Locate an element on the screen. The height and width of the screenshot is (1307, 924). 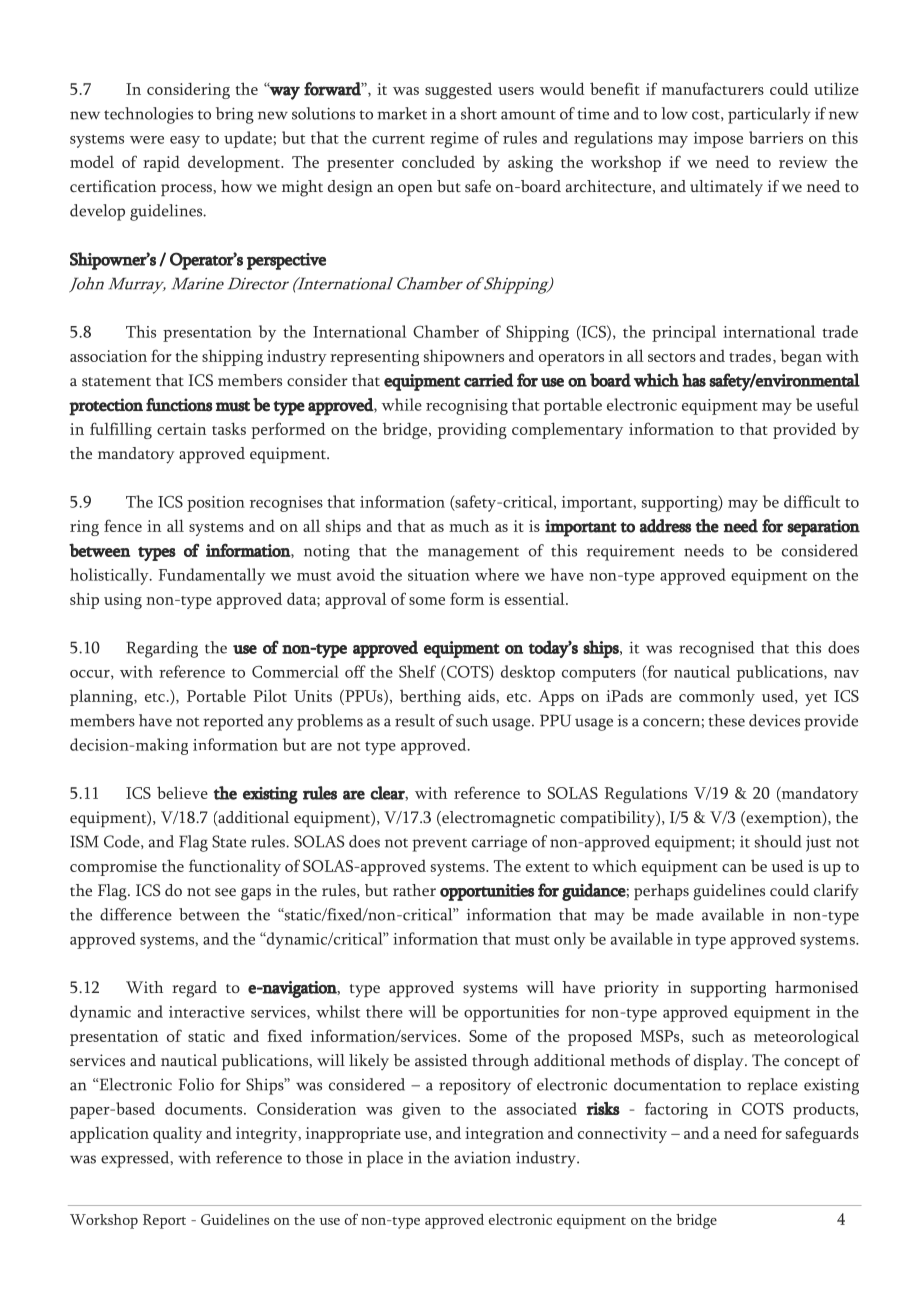
recognised is located at coordinates (716, 649).
